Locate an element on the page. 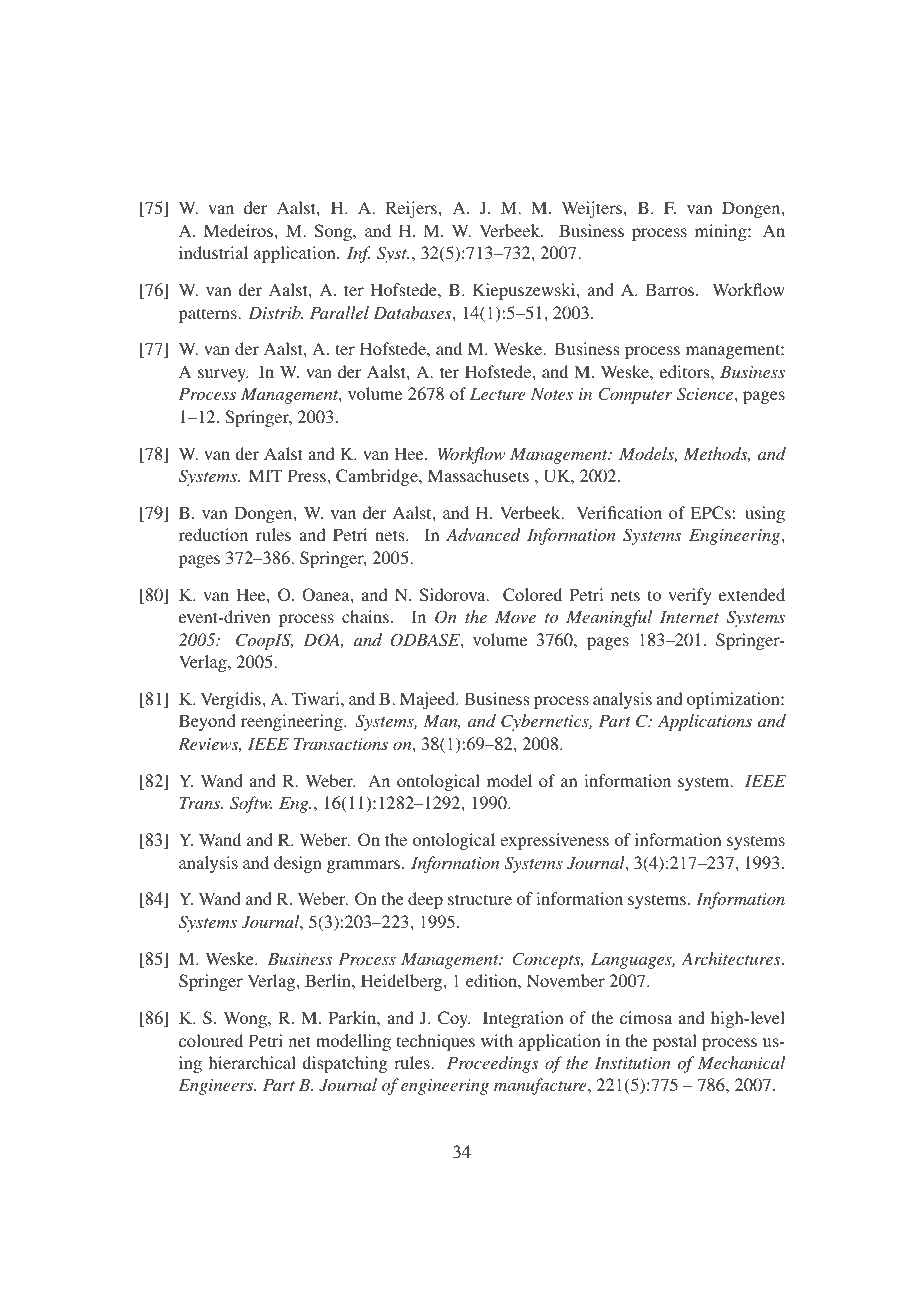  Move is located at coordinates (515, 617).
